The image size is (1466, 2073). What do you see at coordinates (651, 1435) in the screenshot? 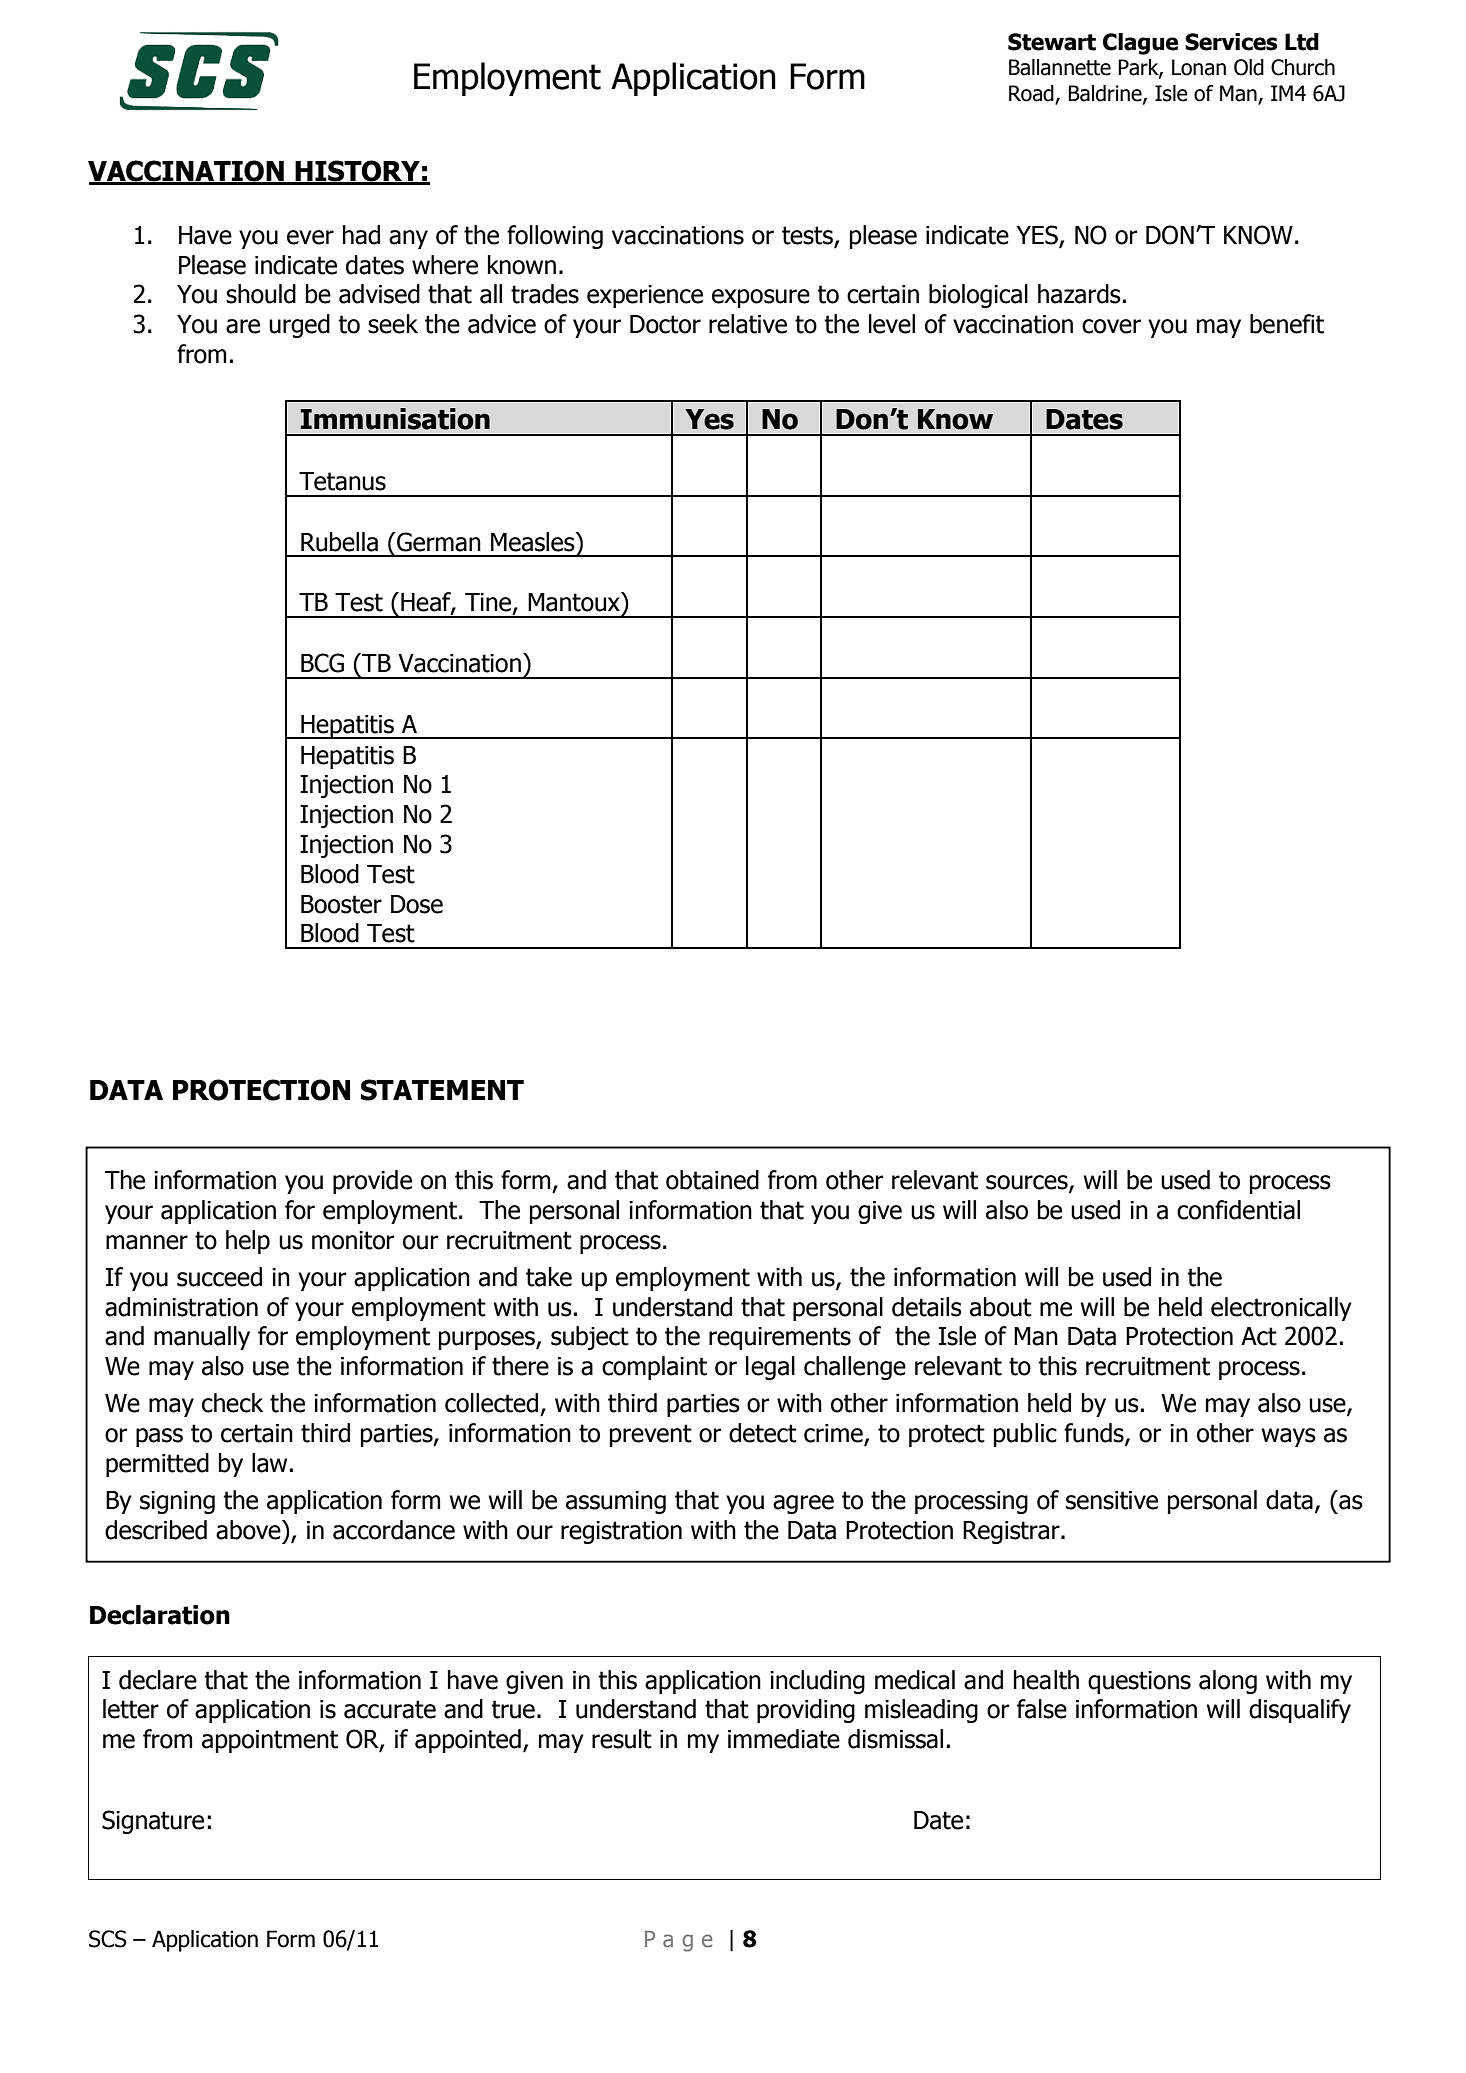
I see `prevent` at bounding box center [651, 1435].
